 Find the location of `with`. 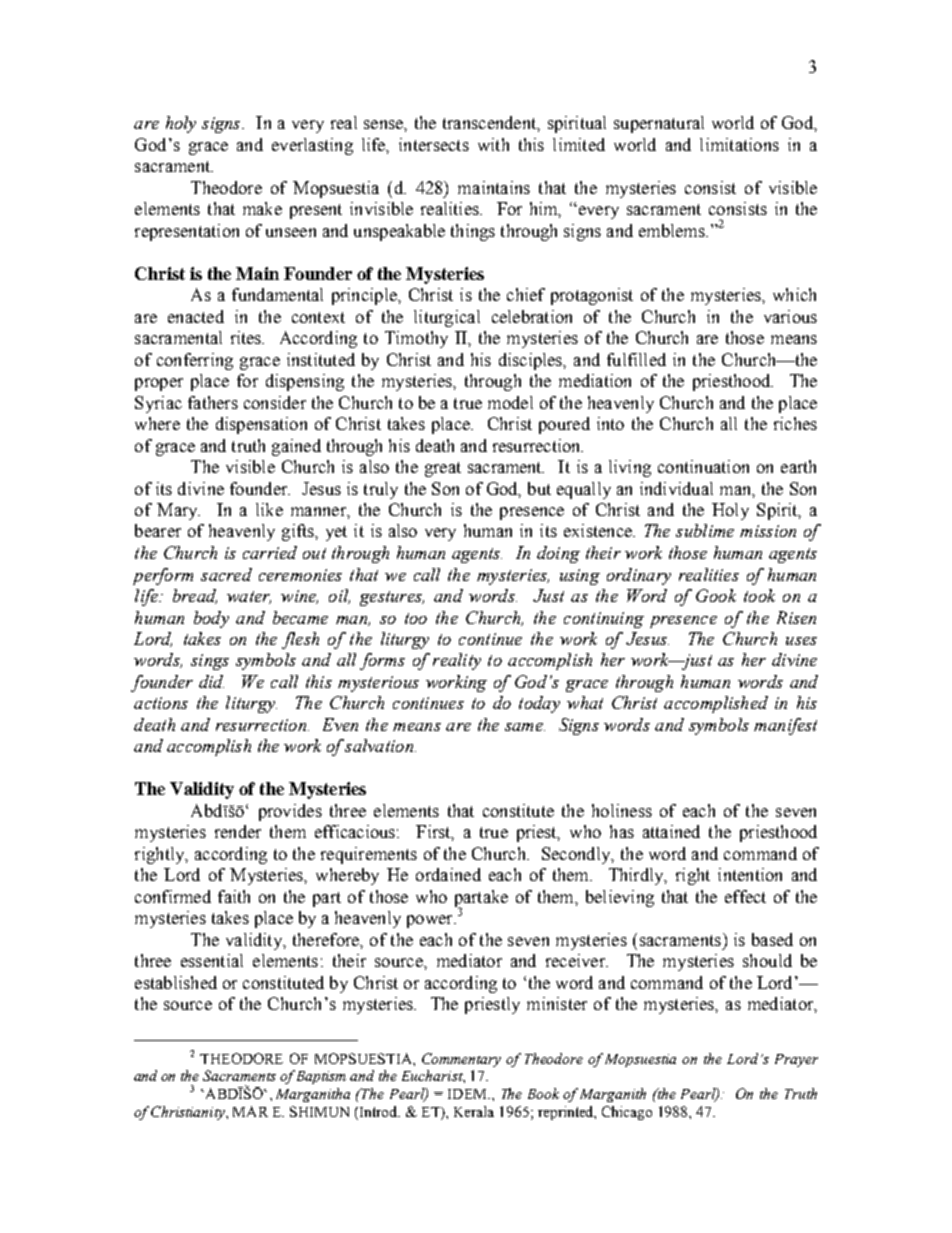

with is located at coordinates (493, 144).
